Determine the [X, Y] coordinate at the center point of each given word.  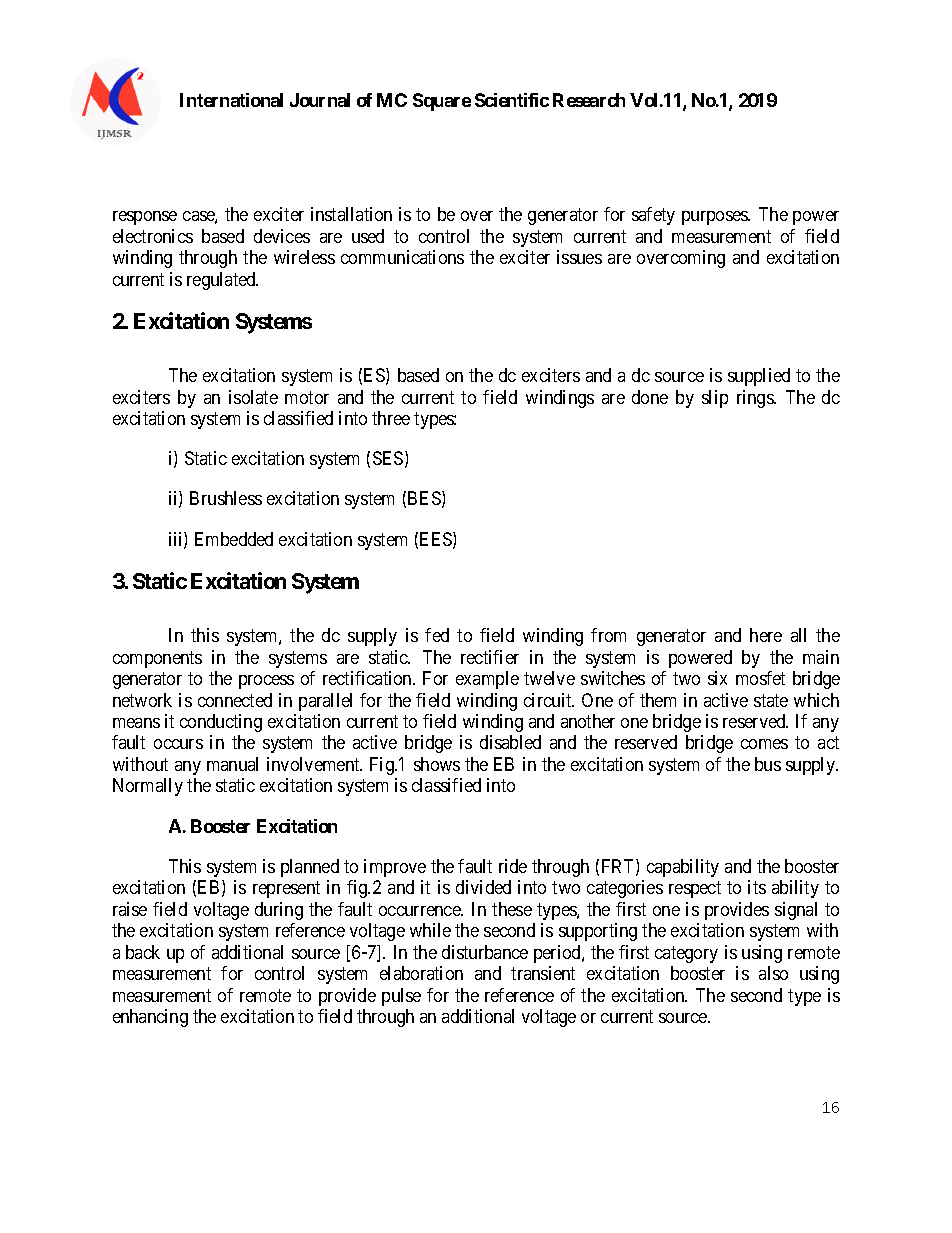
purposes [716, 218]
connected [235, 700]
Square [442, 102]
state [771, 700]
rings [756, 399]
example [487, 680]
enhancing [150, 1018]
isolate [253, 397]
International [231, 100]
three [391, 418]
